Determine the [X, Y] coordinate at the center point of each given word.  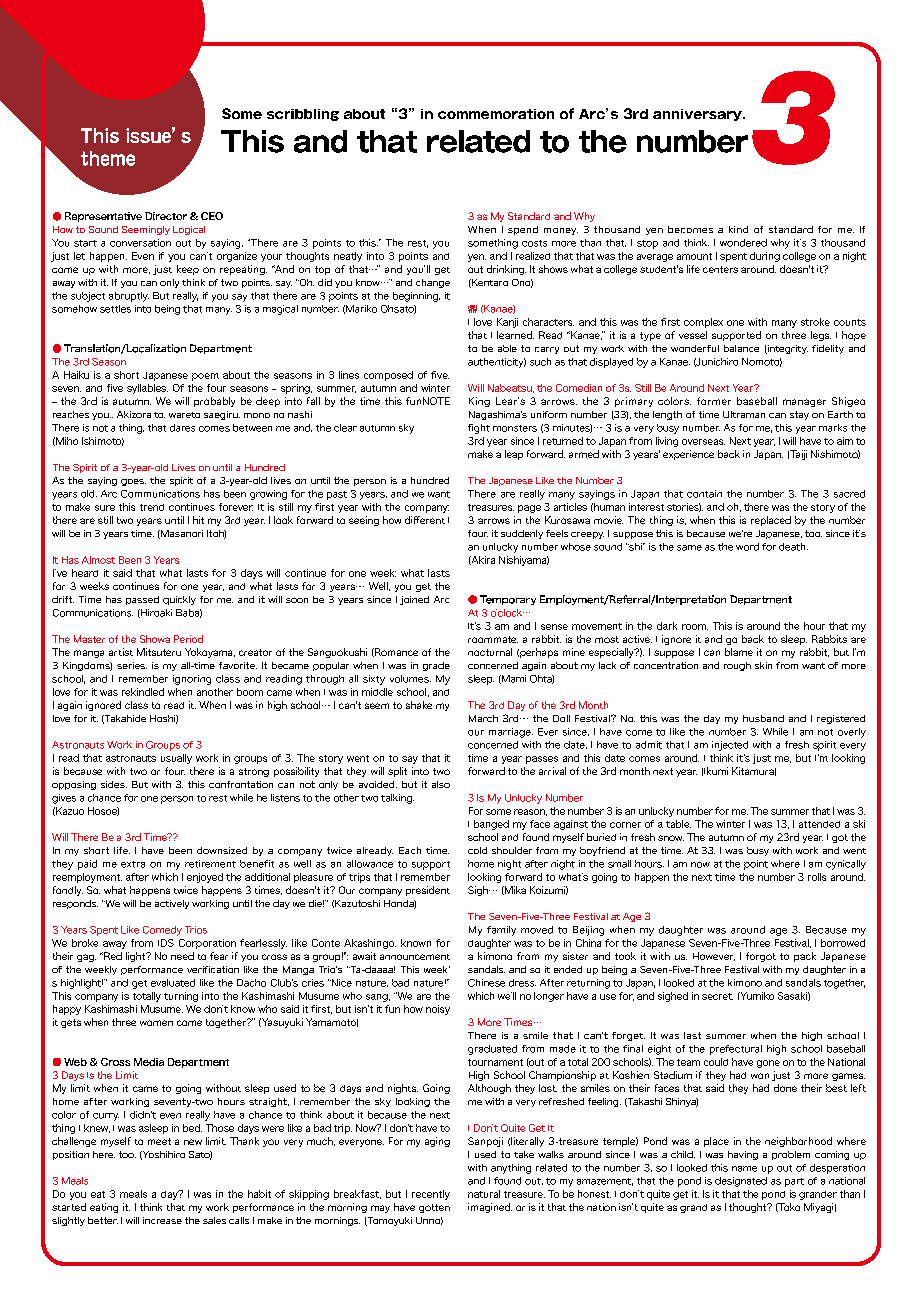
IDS [166, 943]
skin [763, 665]
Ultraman [744, 414]
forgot [761, 957]
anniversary [698, 115]
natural [484, 1194]
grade [436, 666]
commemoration [496, 114]
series [132, 665]
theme [108, 158]
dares [182, 428]
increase [162, 1220]
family [501, 931]
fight [479, 429]
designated [741, 1182]
